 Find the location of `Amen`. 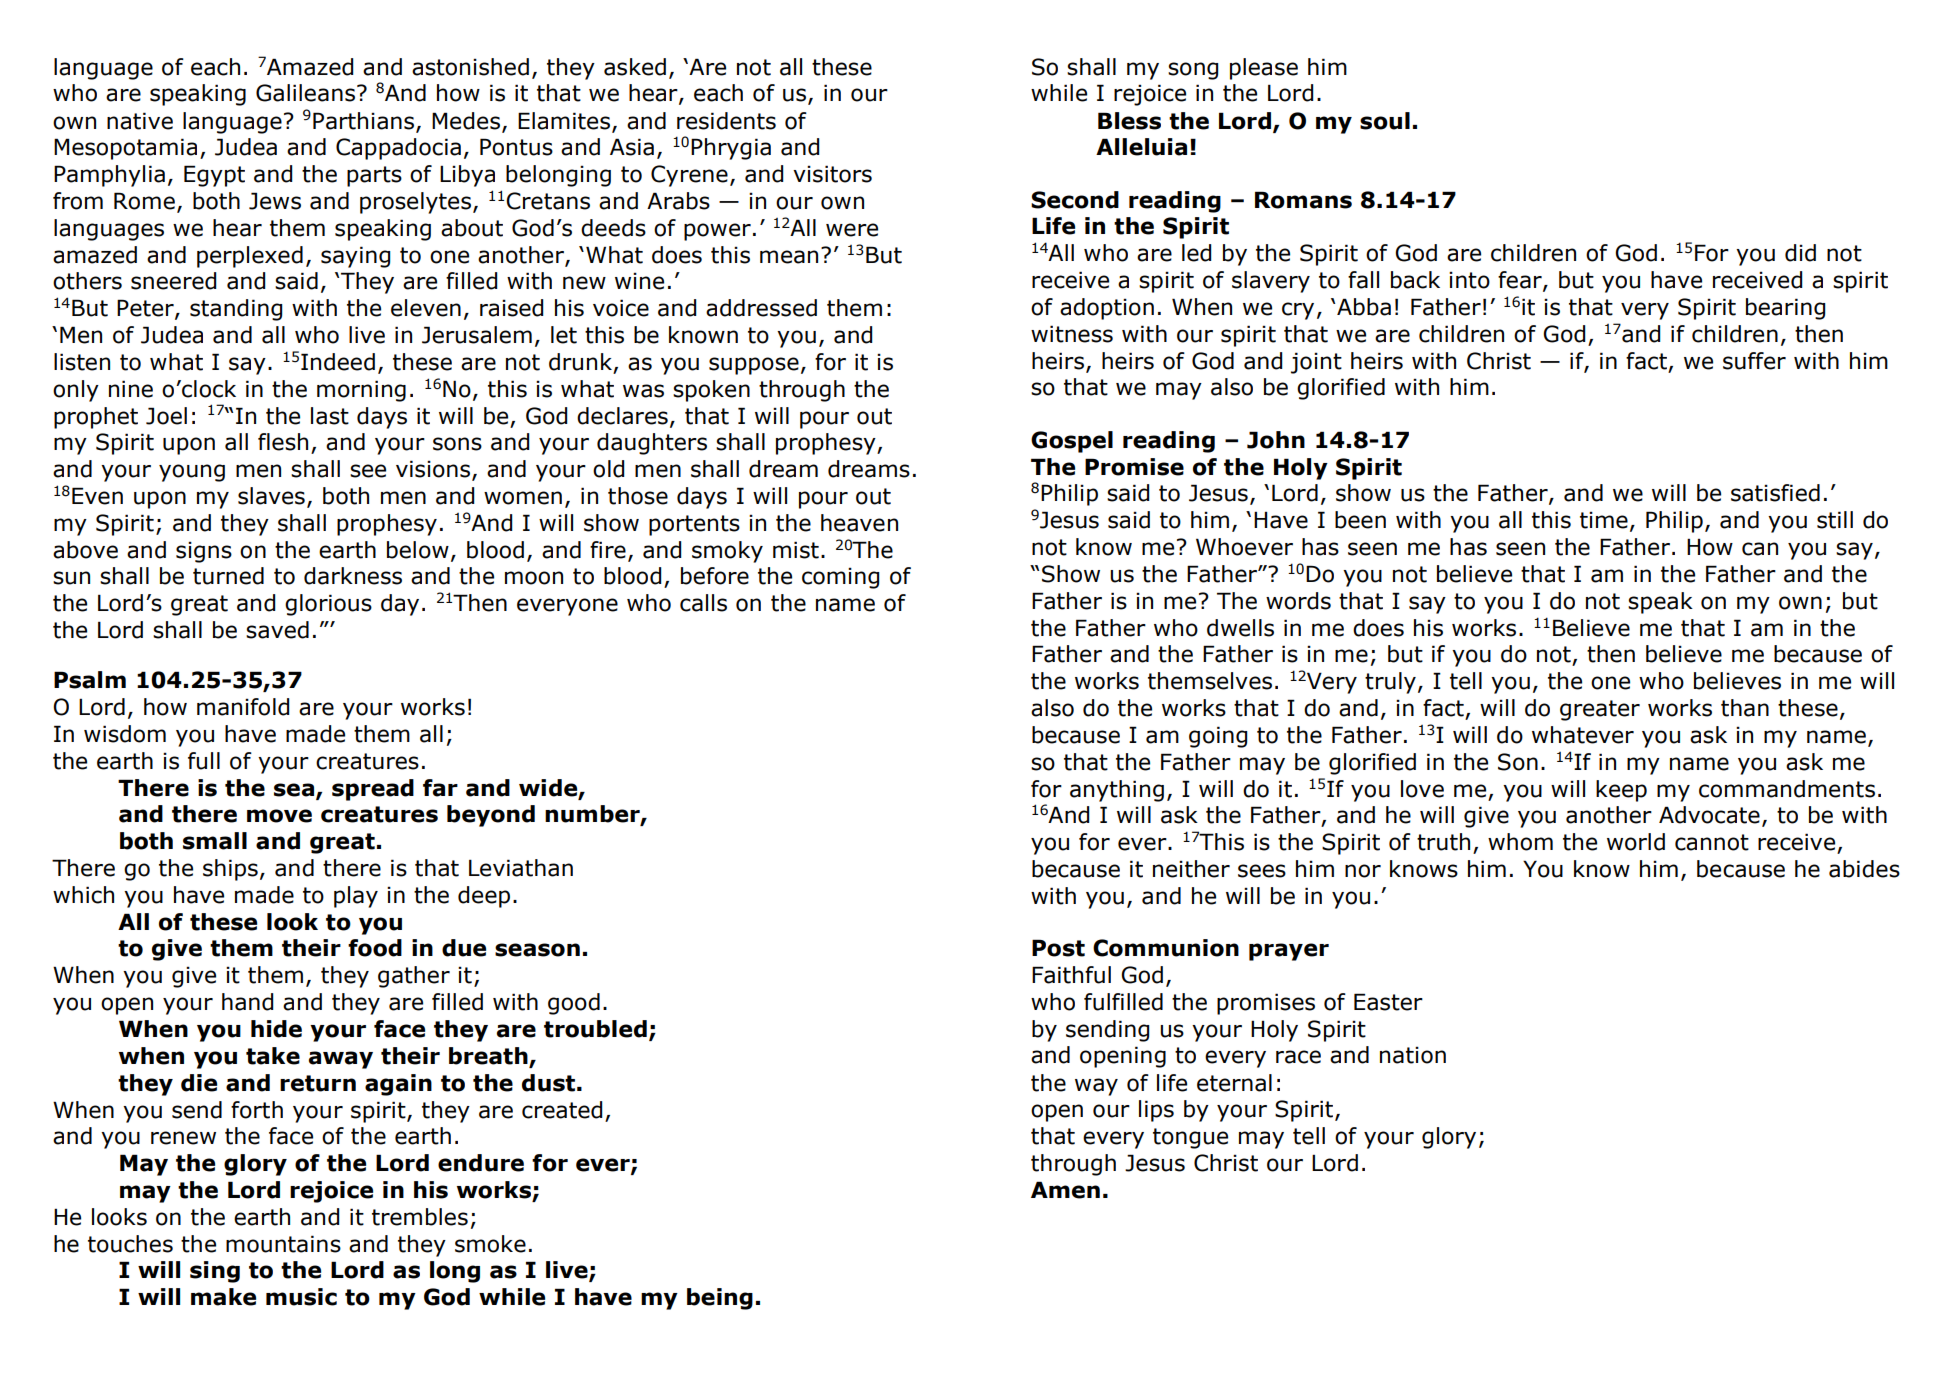

Amen is located at coordinates (1065, 1190).
